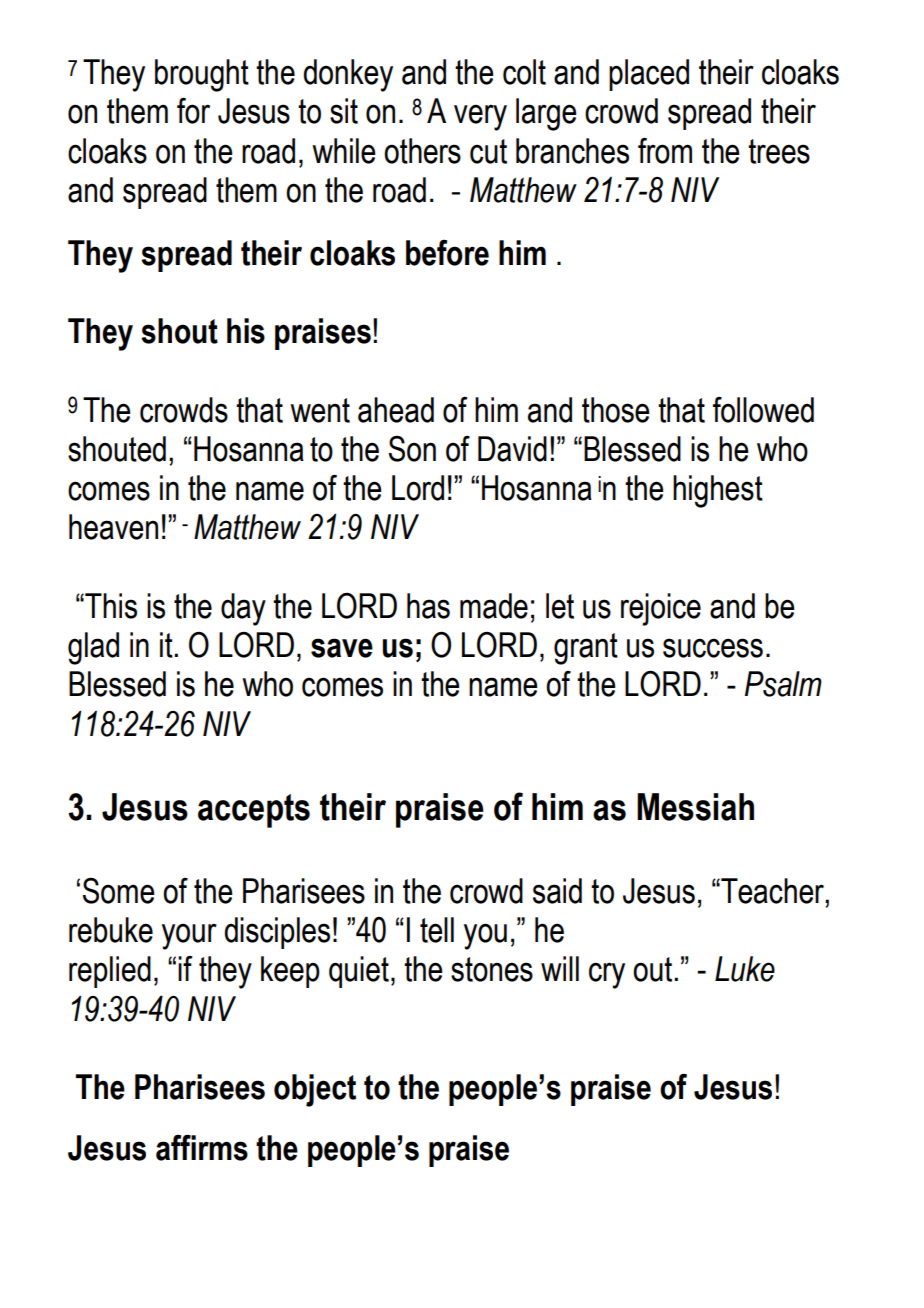 The width and height of the image is (924, 1308). Describe the element at coordinates (745, 969) in the image. I see `Luke` at that location.
